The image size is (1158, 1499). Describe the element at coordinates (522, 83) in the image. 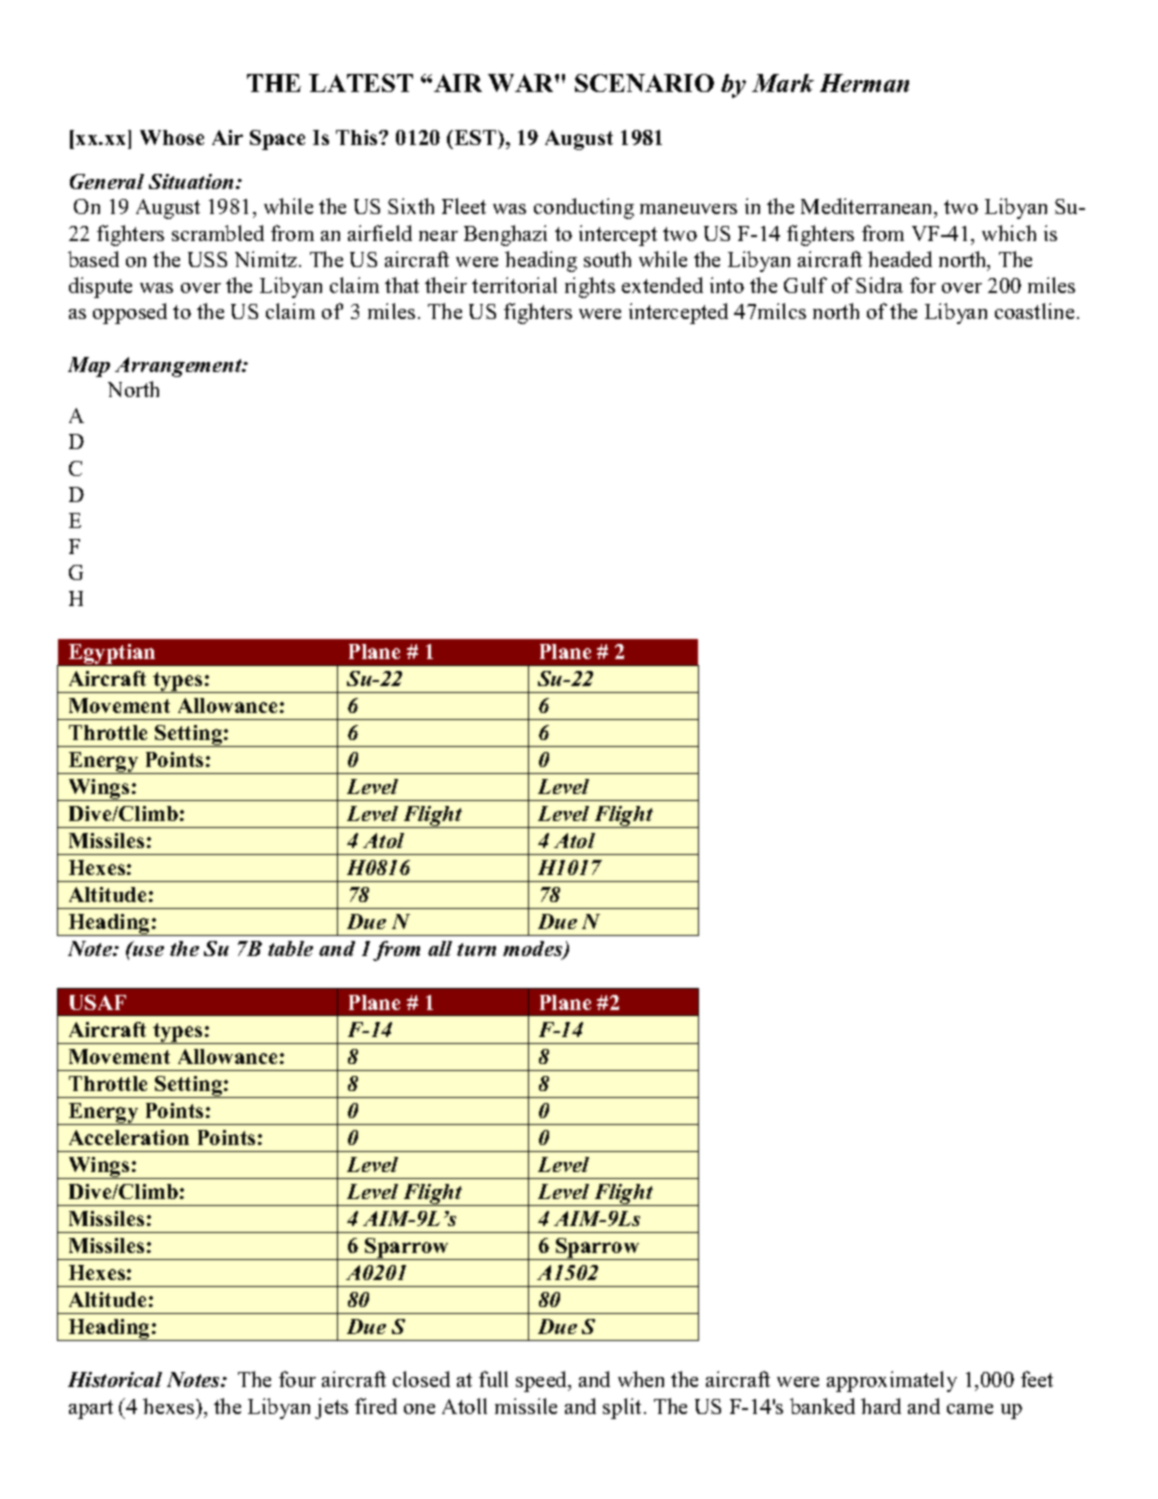

I see `WAR` at that location.
